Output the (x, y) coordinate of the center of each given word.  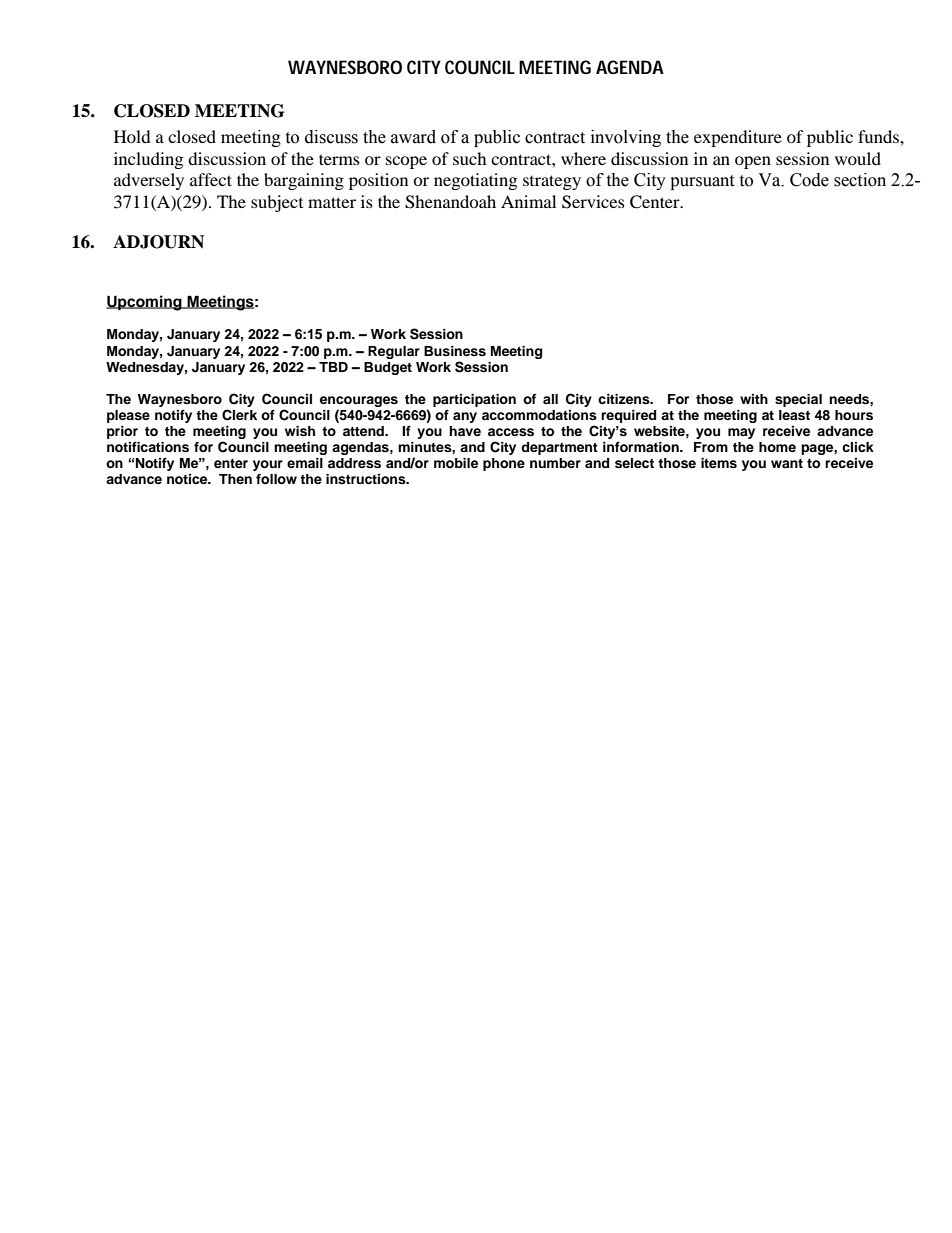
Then (235, 479)
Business (455, 351)
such (470, 158)
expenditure (738, 138)
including (148, 160)
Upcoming (145, 303)
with (754, 399)
